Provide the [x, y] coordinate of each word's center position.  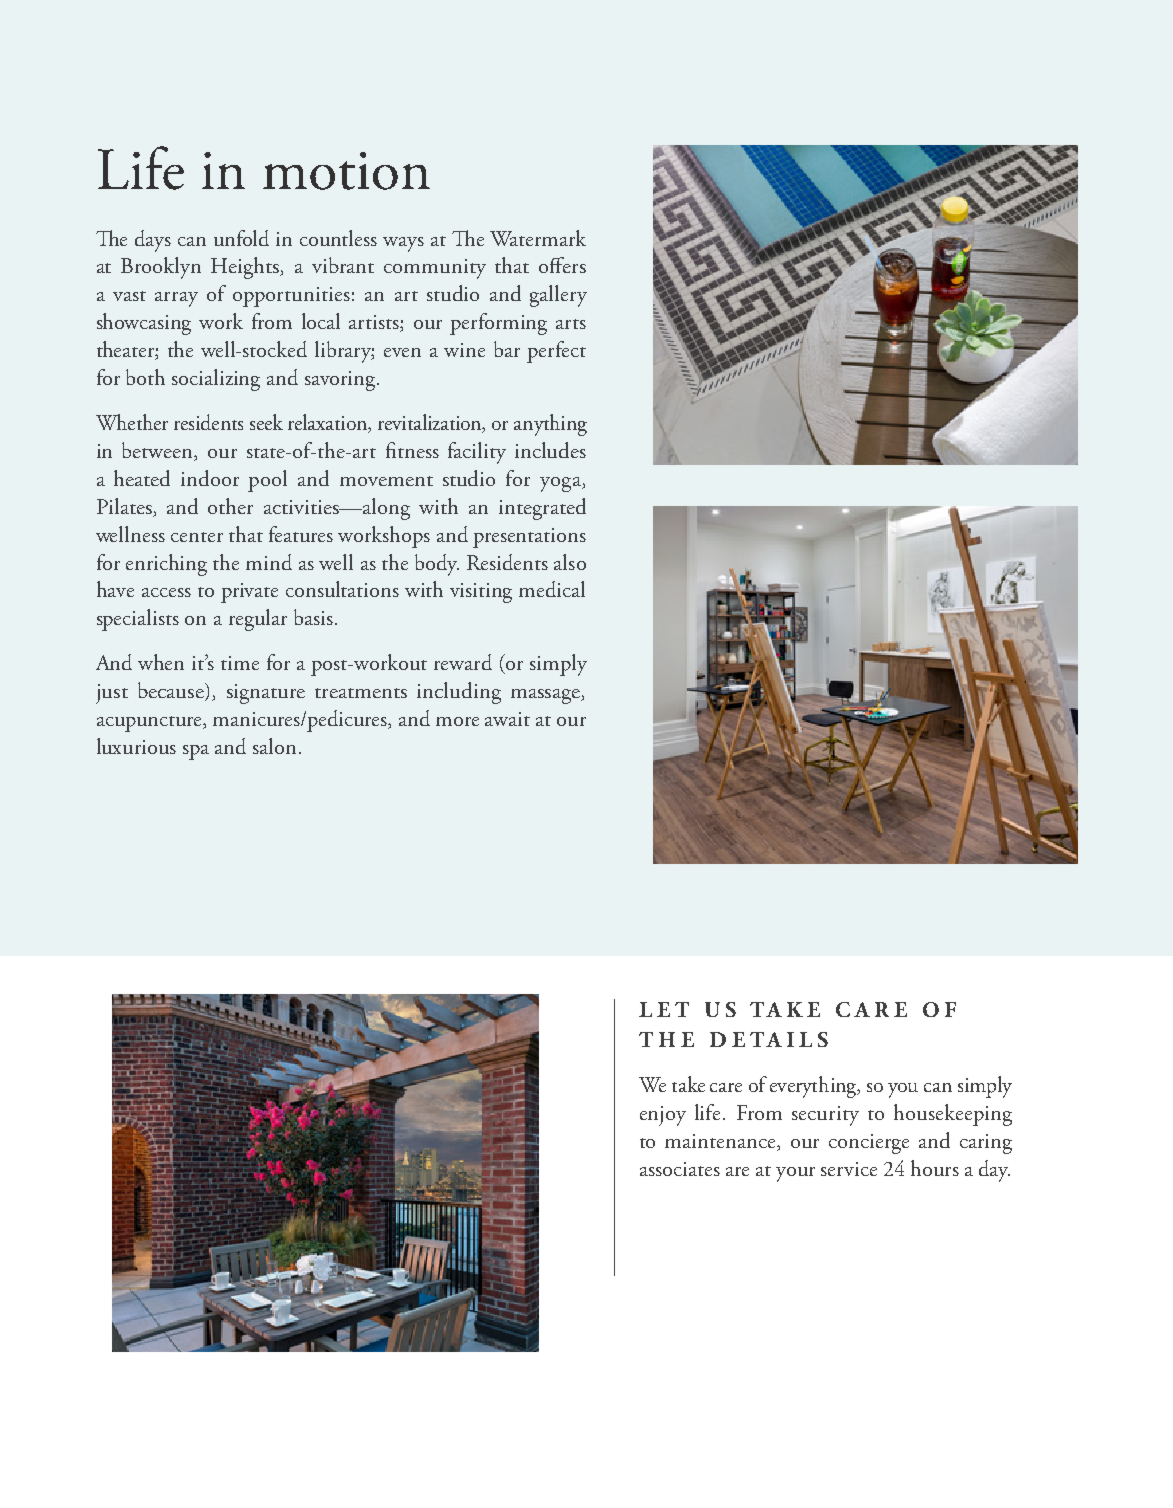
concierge [869, 1144]
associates [680, 1169]
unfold [241, 238]
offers [562, 265]
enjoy [663, 1116]
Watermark [538, 238]
